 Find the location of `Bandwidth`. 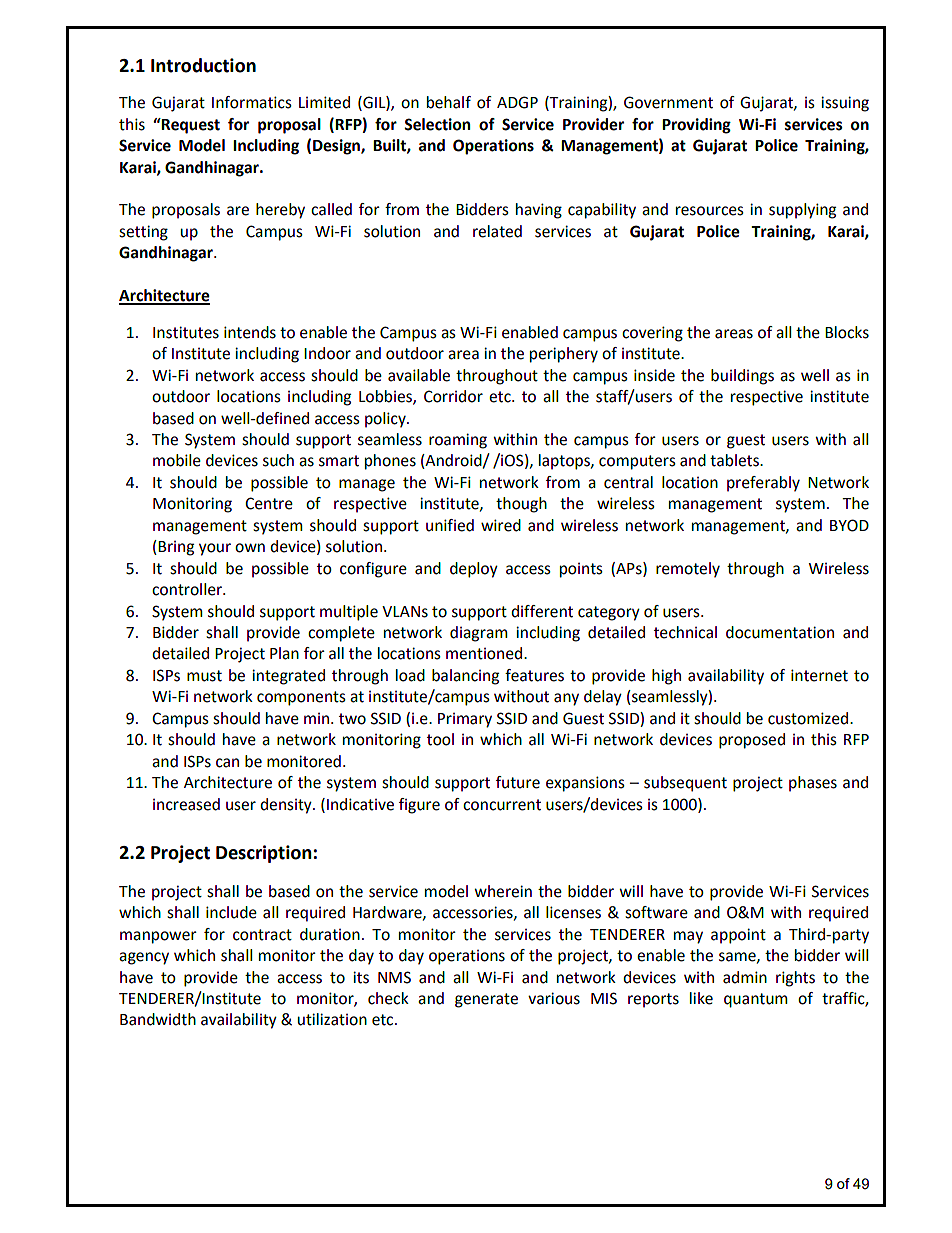

Bandwidth is located at coordinates (158, 1019).
